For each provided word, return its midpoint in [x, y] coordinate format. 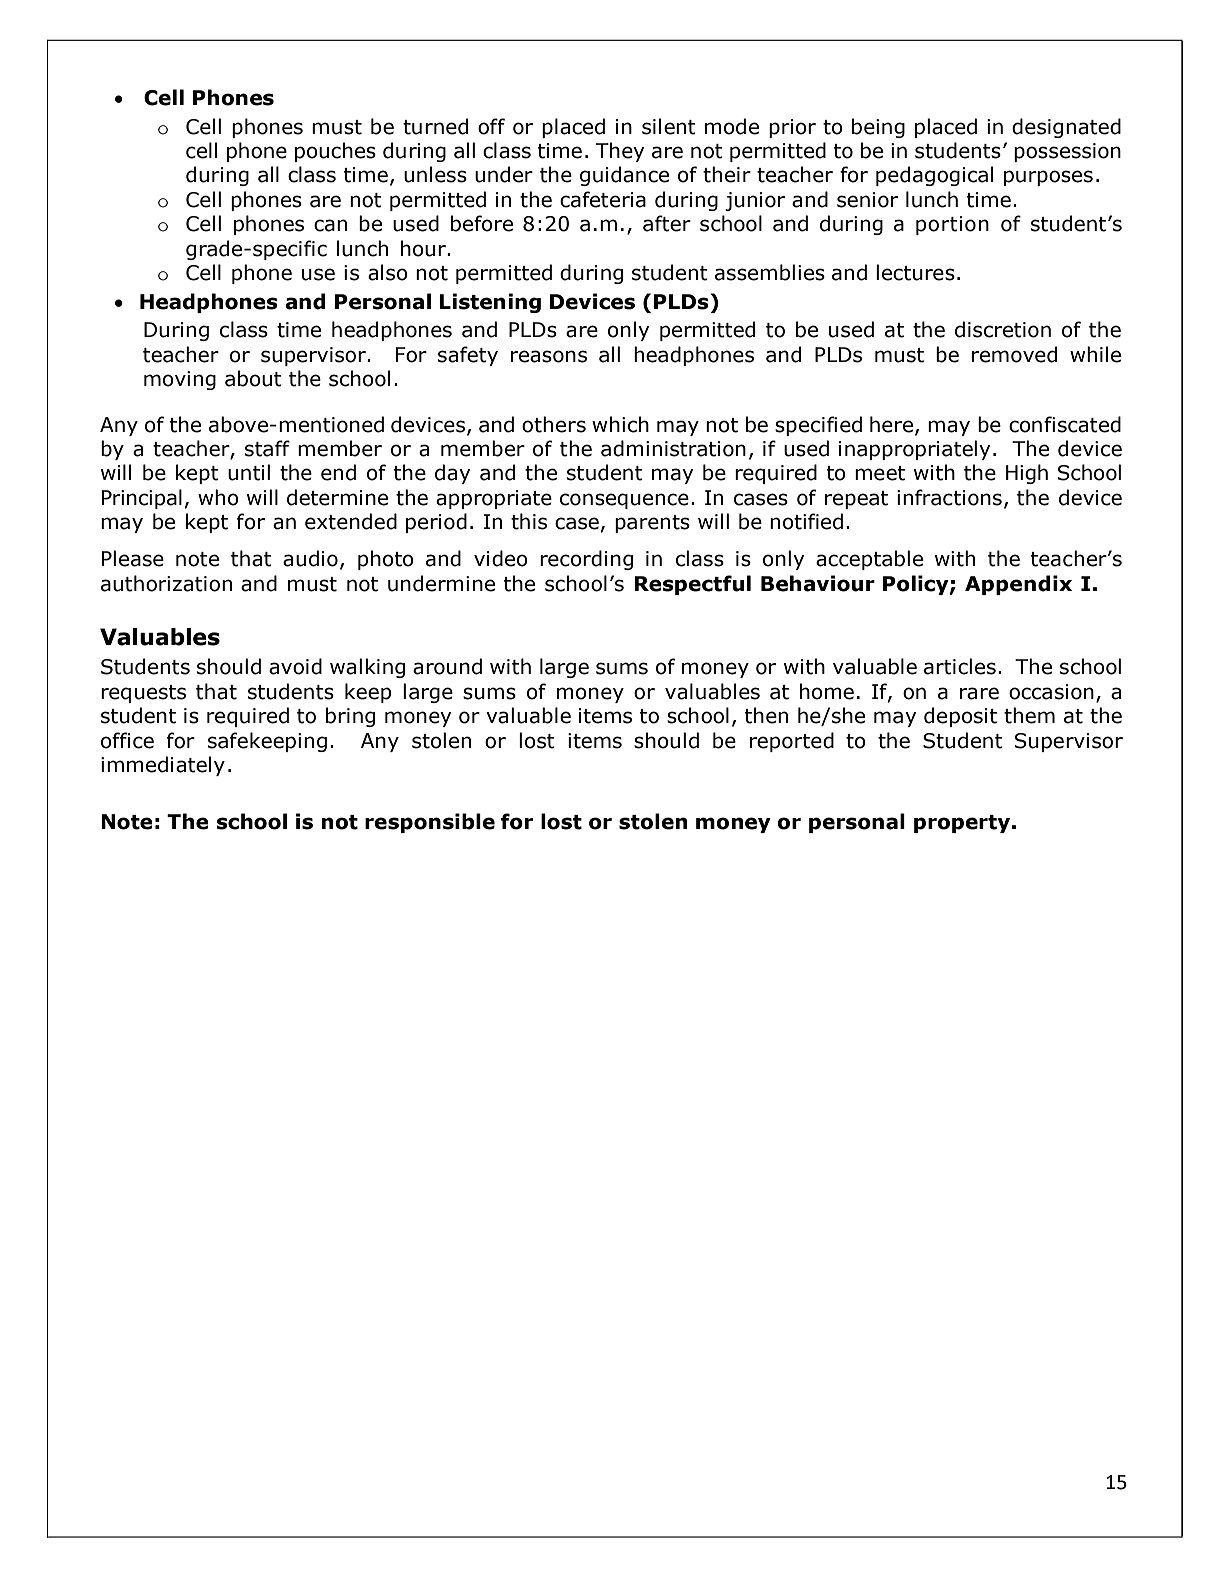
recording [586, 560]
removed [1014, 354]
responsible [430, 823]
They [620, 152]
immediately [163, 766]
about [253, 378]
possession [1067, 152]
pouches [335, 152]
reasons [549, 356]
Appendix [1018, 585]
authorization [166, 583]
